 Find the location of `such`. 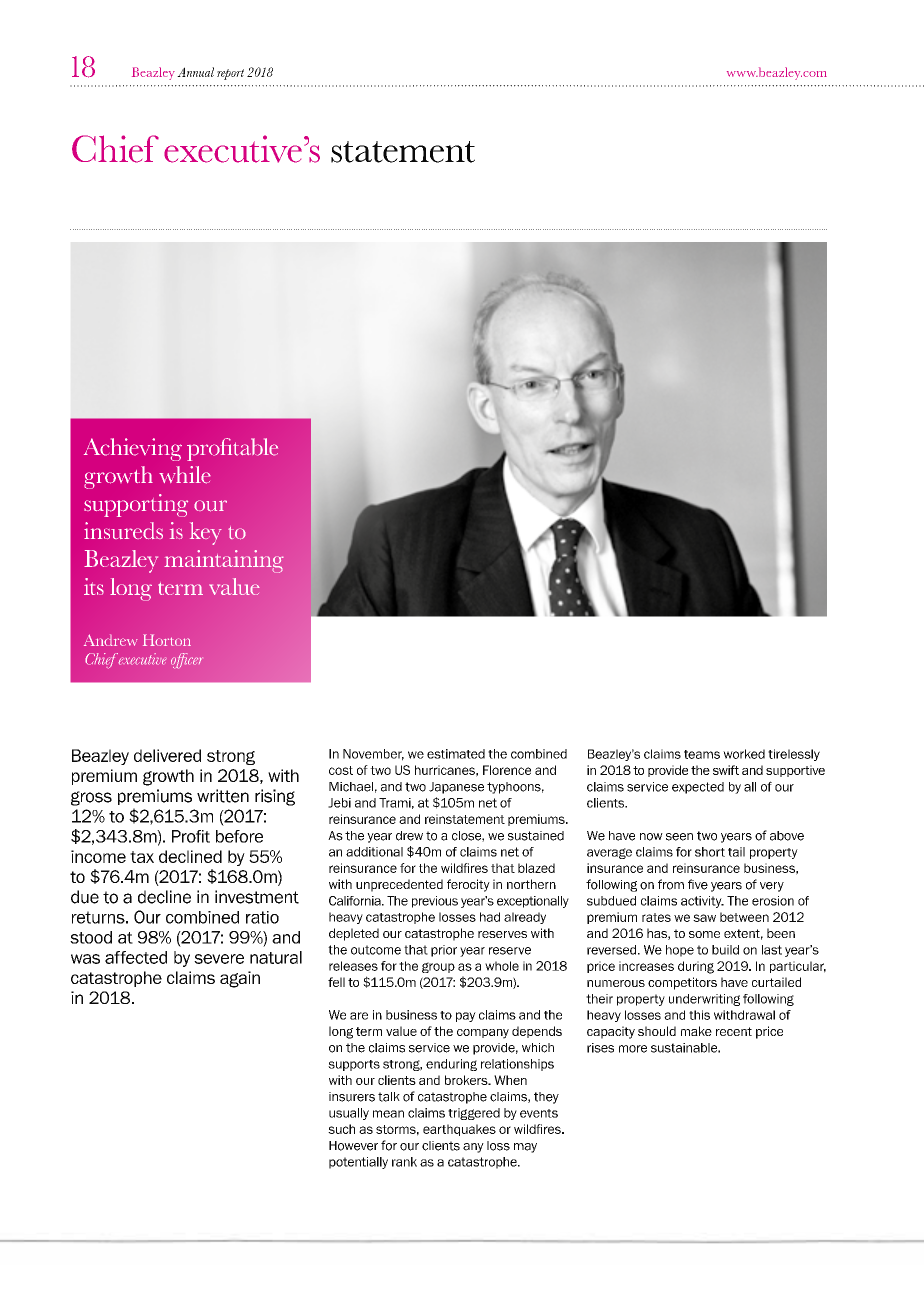

such is located at coordinates (341, 1129).
